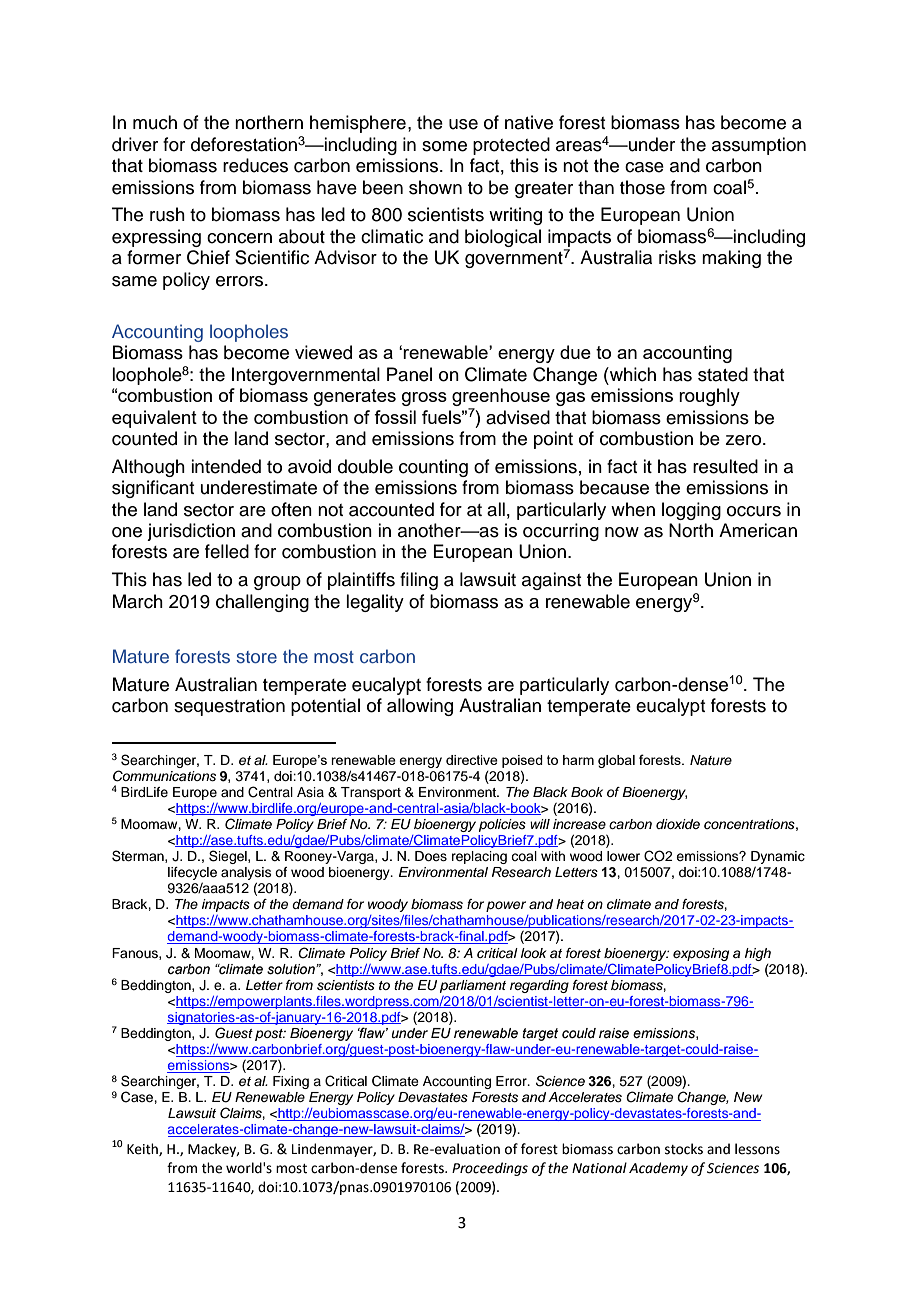 Image resolution: width=924 pixels, height=1308 pixels. Describe the element at coordinates (759, 146) in the document. I see `assumption` at that location.
